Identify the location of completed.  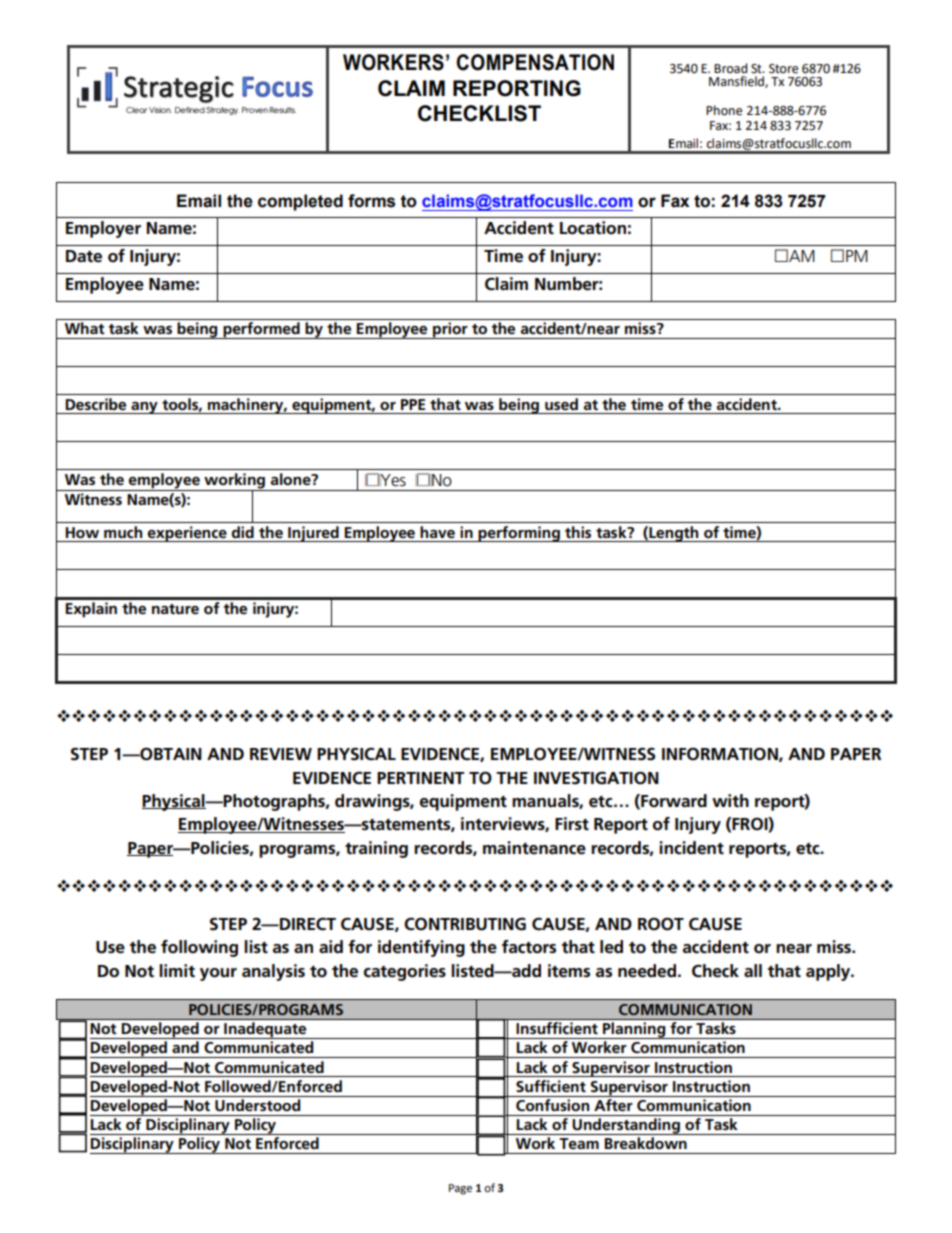
(300, 202).
